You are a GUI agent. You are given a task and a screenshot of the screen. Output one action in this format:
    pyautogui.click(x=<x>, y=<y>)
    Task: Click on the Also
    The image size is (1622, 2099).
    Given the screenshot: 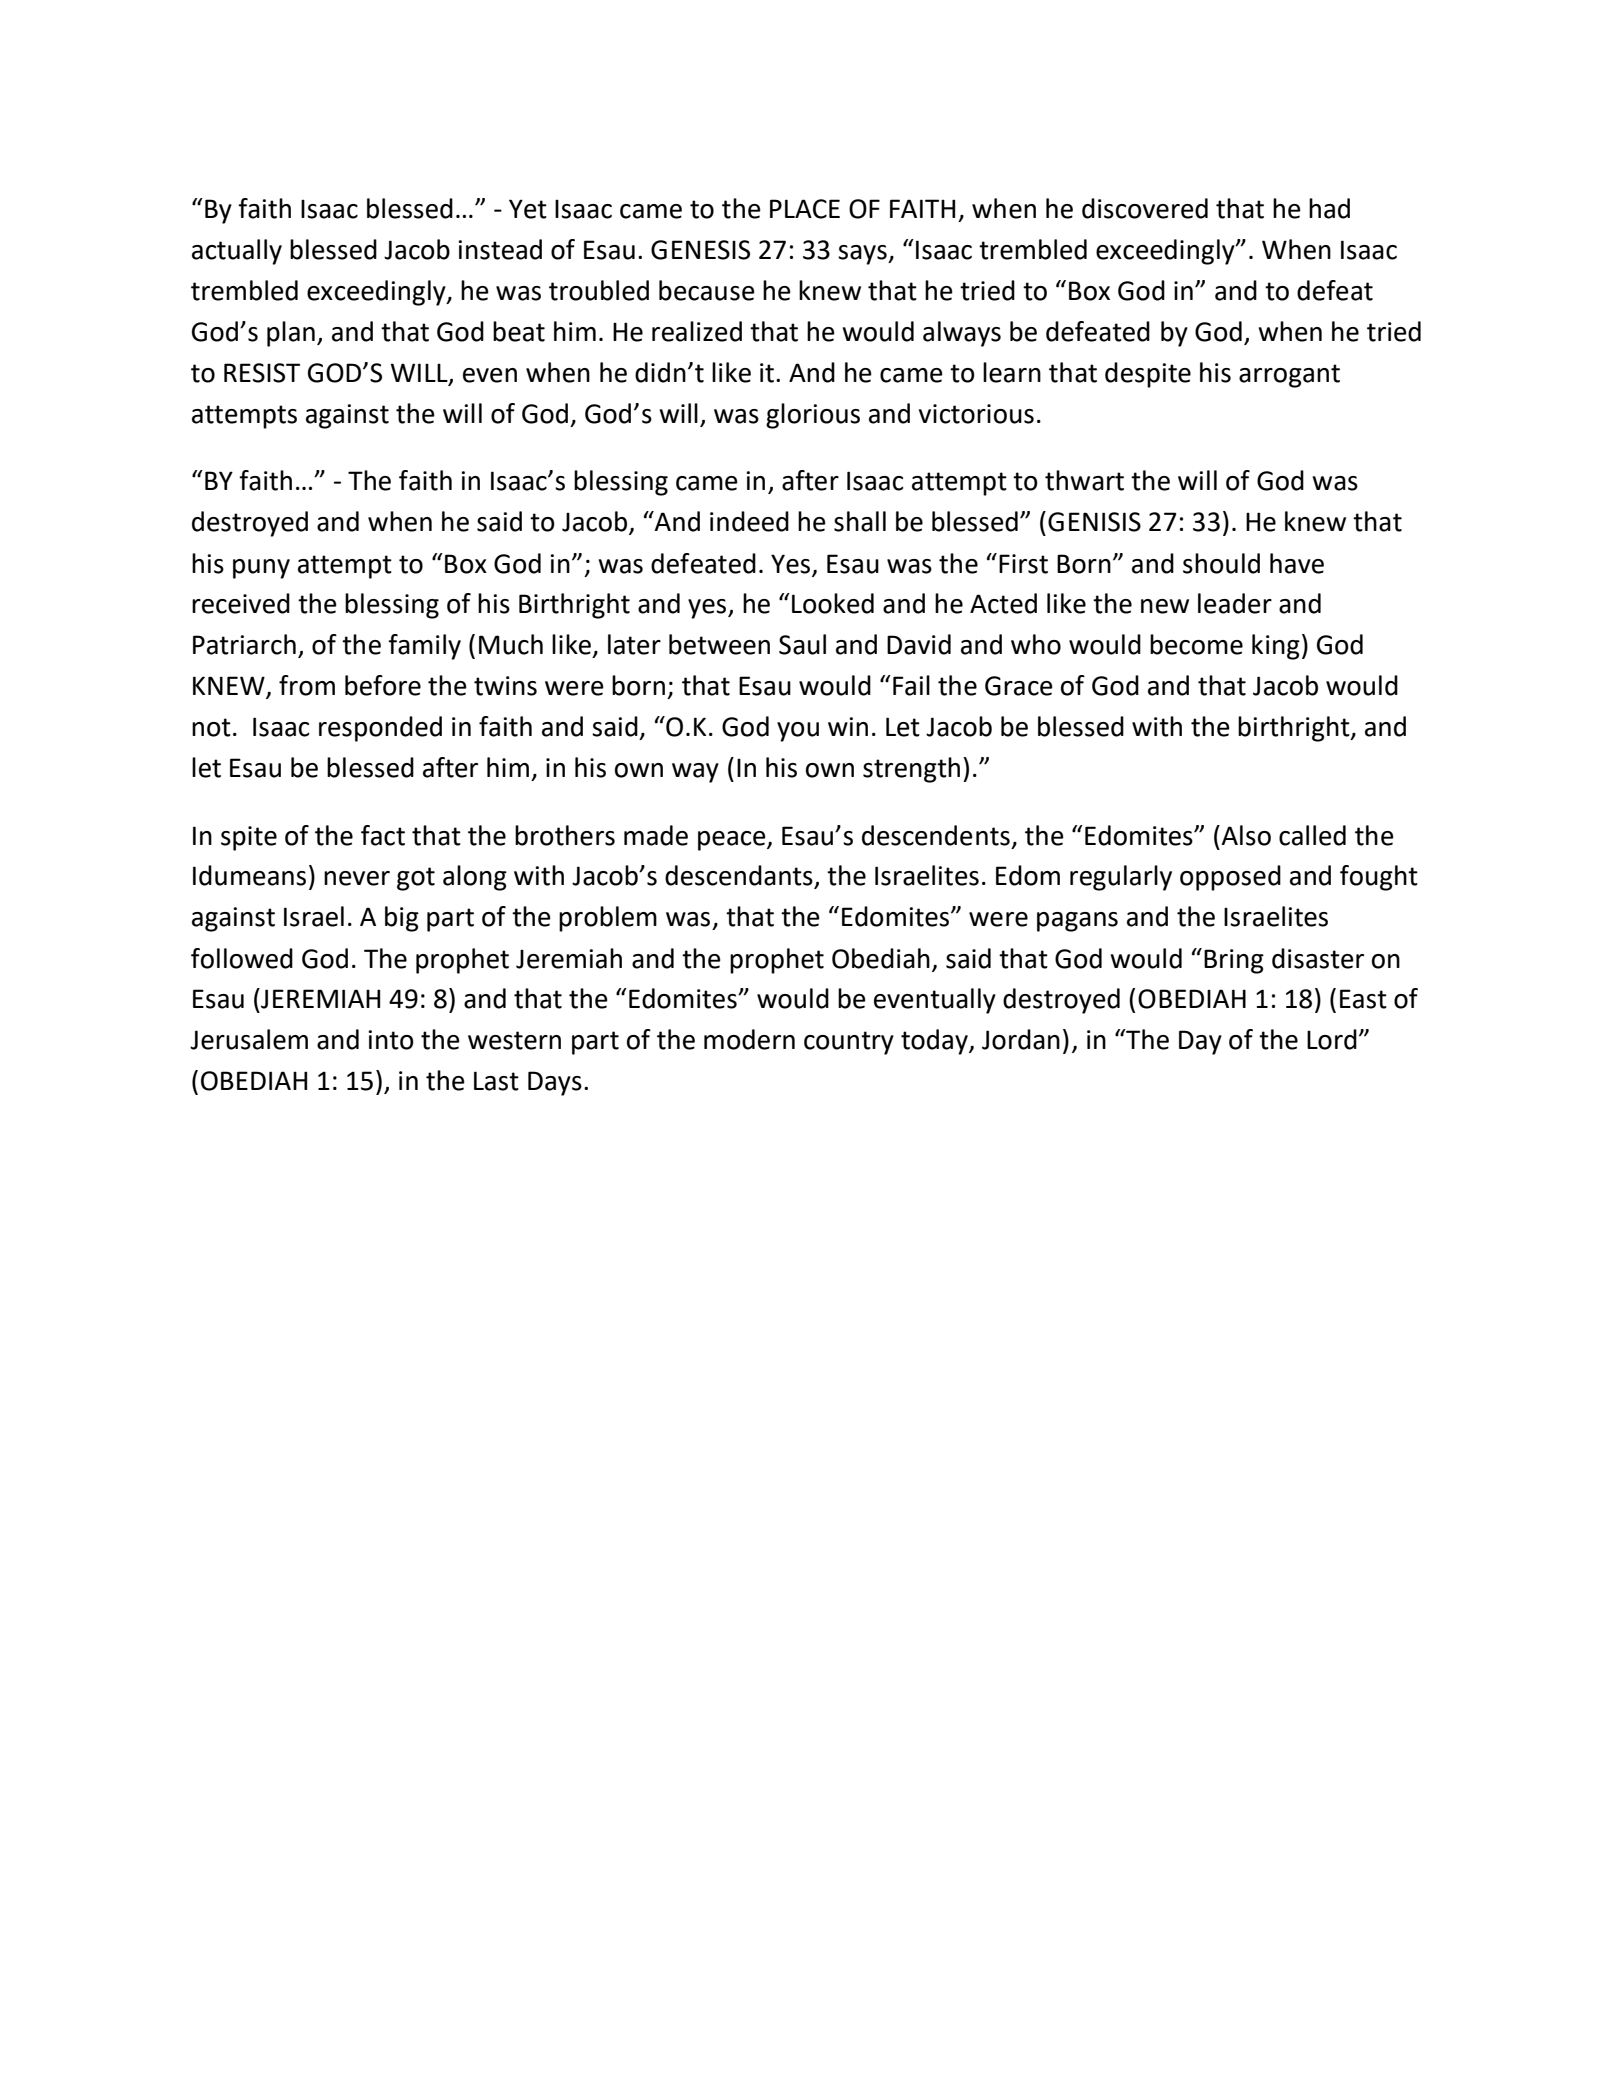 What is the action you would take?
    pyautogui.click(x=1245, y=835)
